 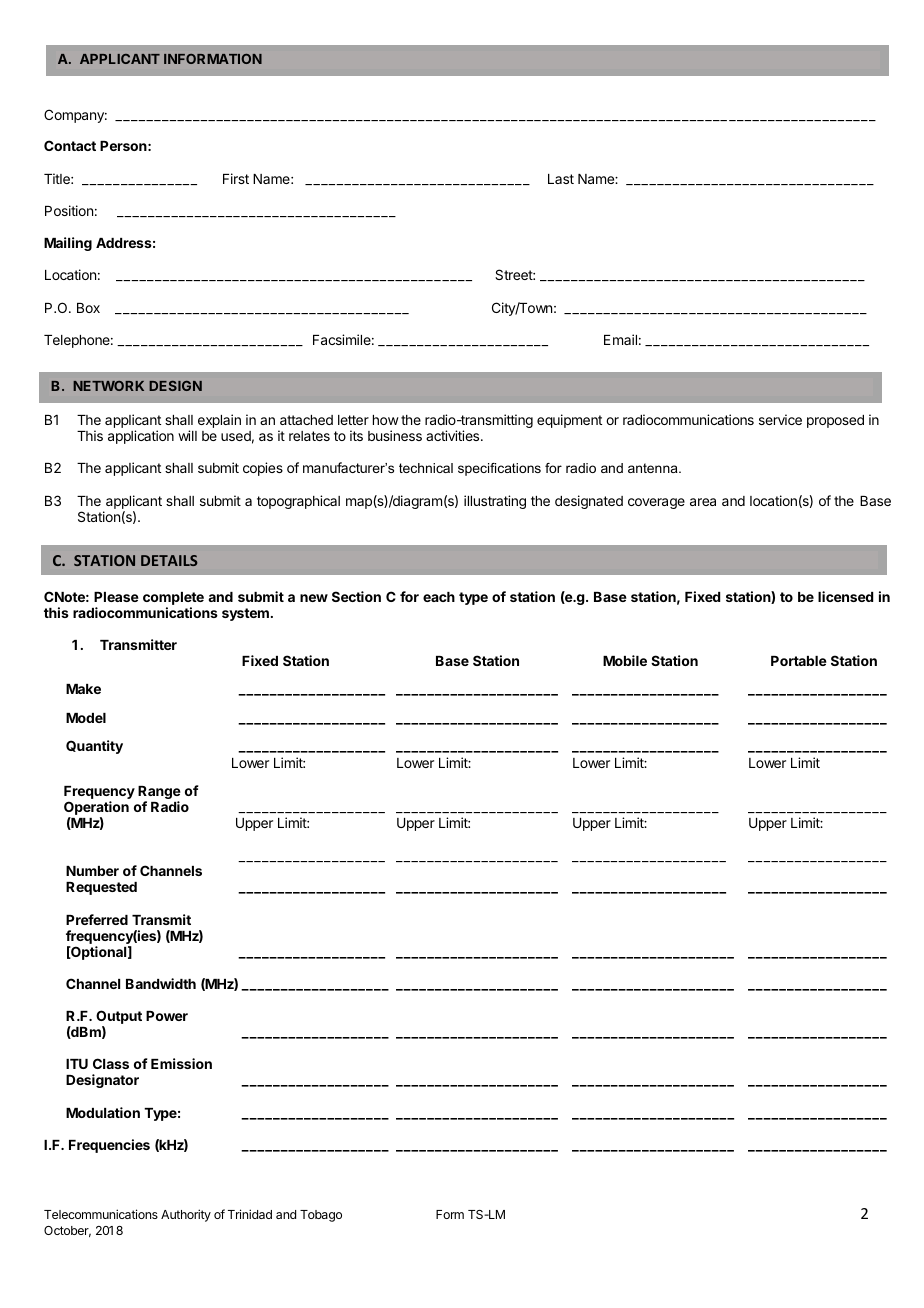 What do you see at coordinates (439, 597) in the screenshot?
I see `each` at bounding box center [439, 597].
